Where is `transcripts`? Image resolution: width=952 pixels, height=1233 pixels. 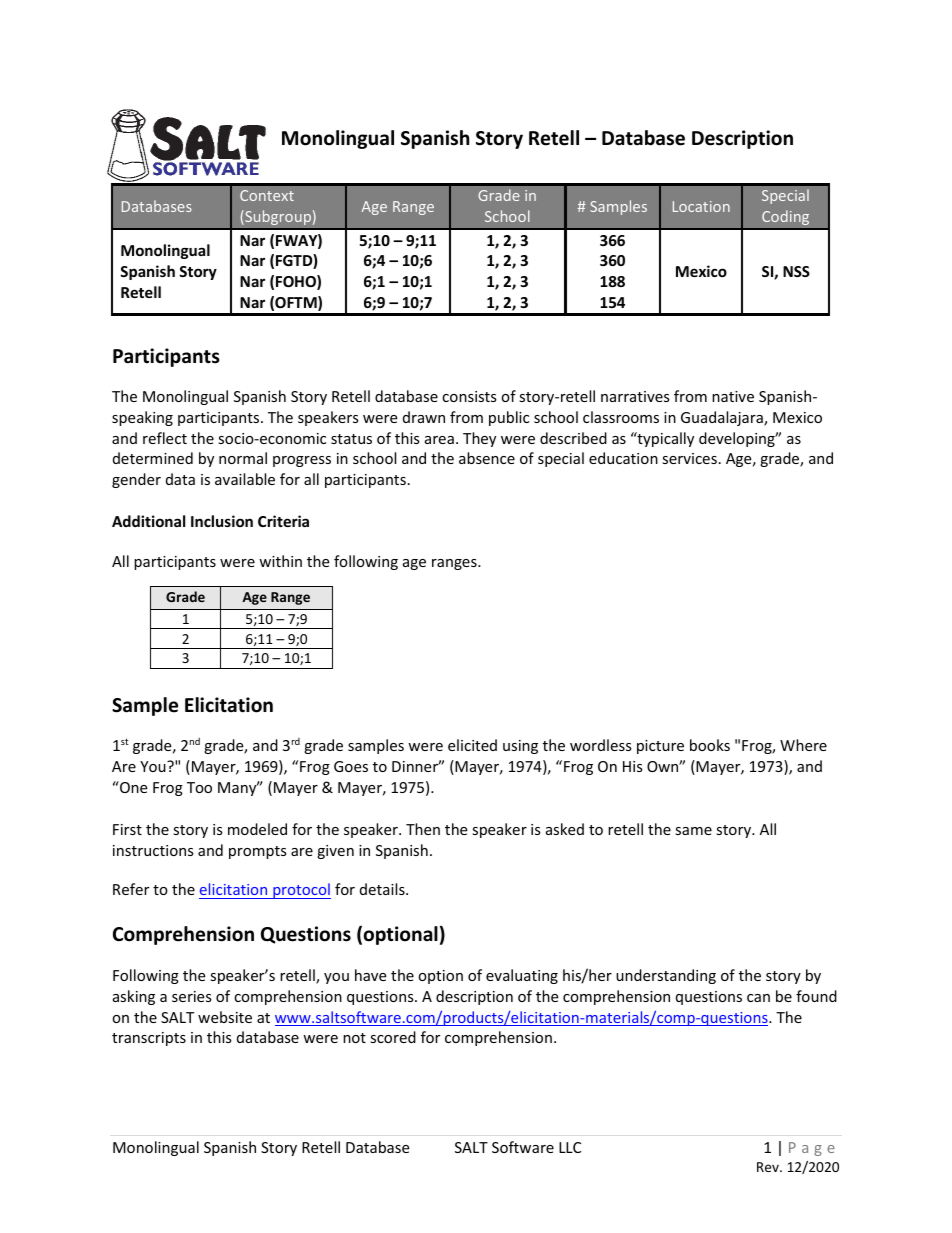
transcripts is located at coordinates (149, 1039).
